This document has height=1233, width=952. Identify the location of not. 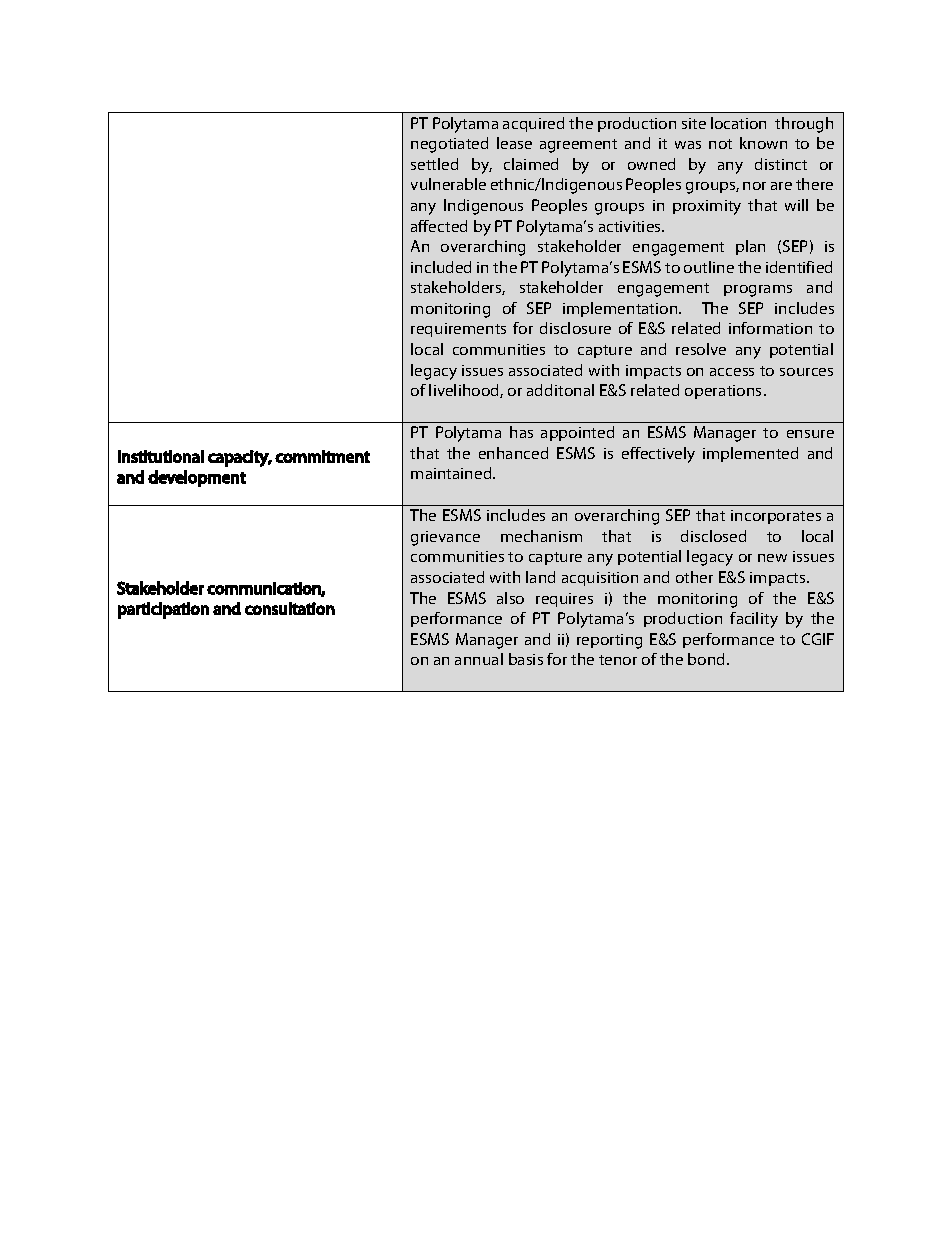
(720, 144).
